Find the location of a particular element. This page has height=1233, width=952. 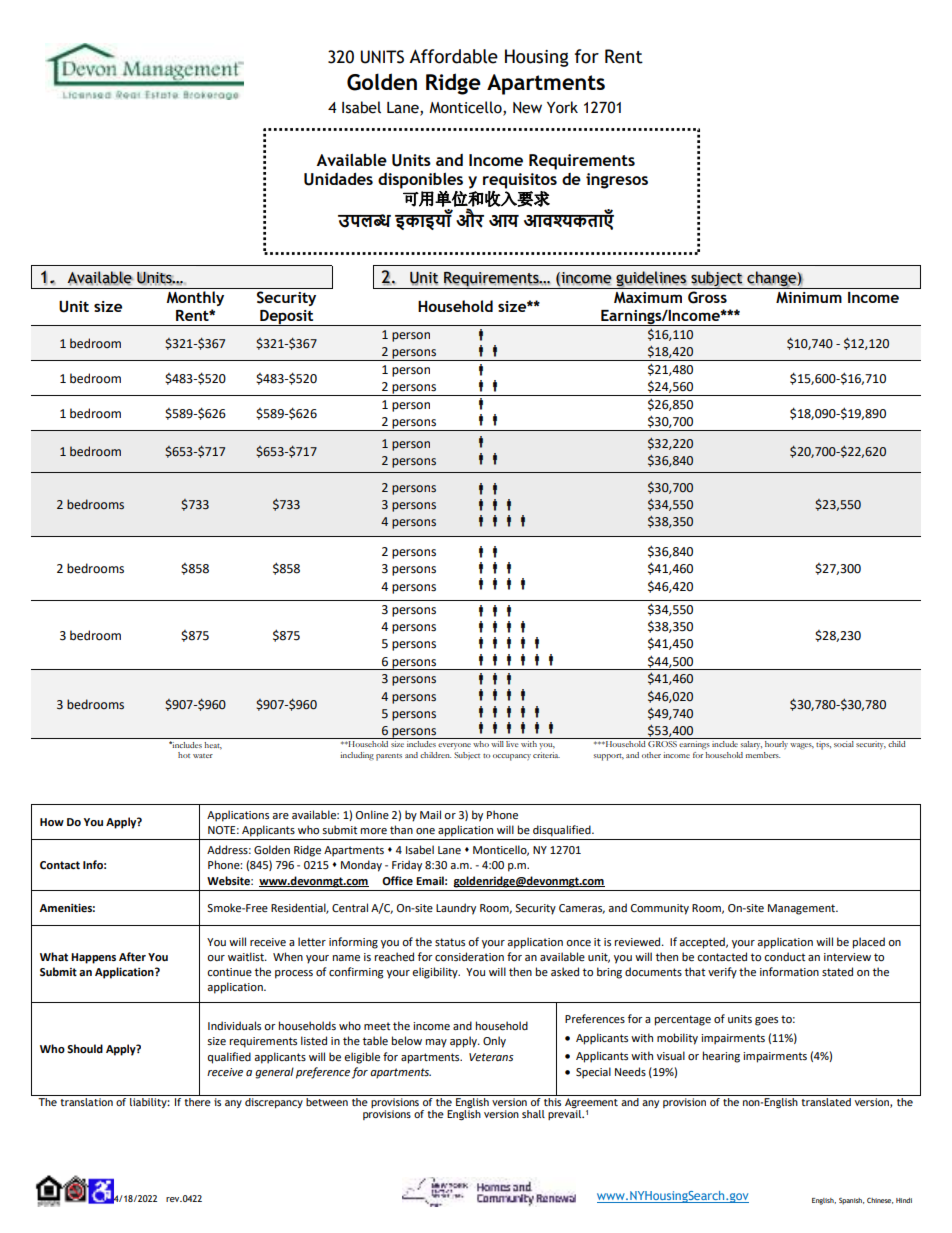

shall is located at coordinates (533, 1114).
